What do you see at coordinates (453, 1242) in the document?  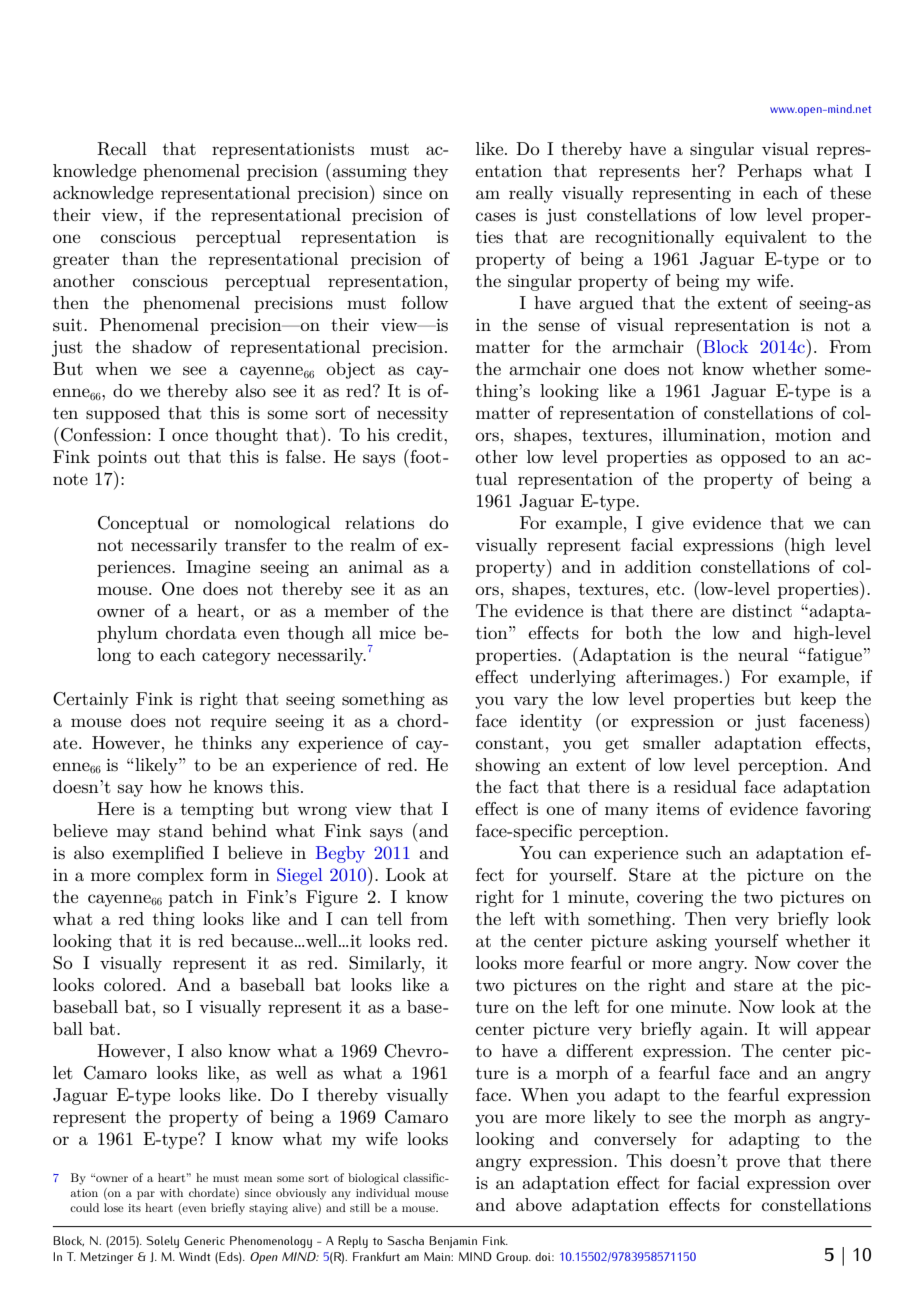 I see `Benjamin` at bounding box center [453, 1242].
